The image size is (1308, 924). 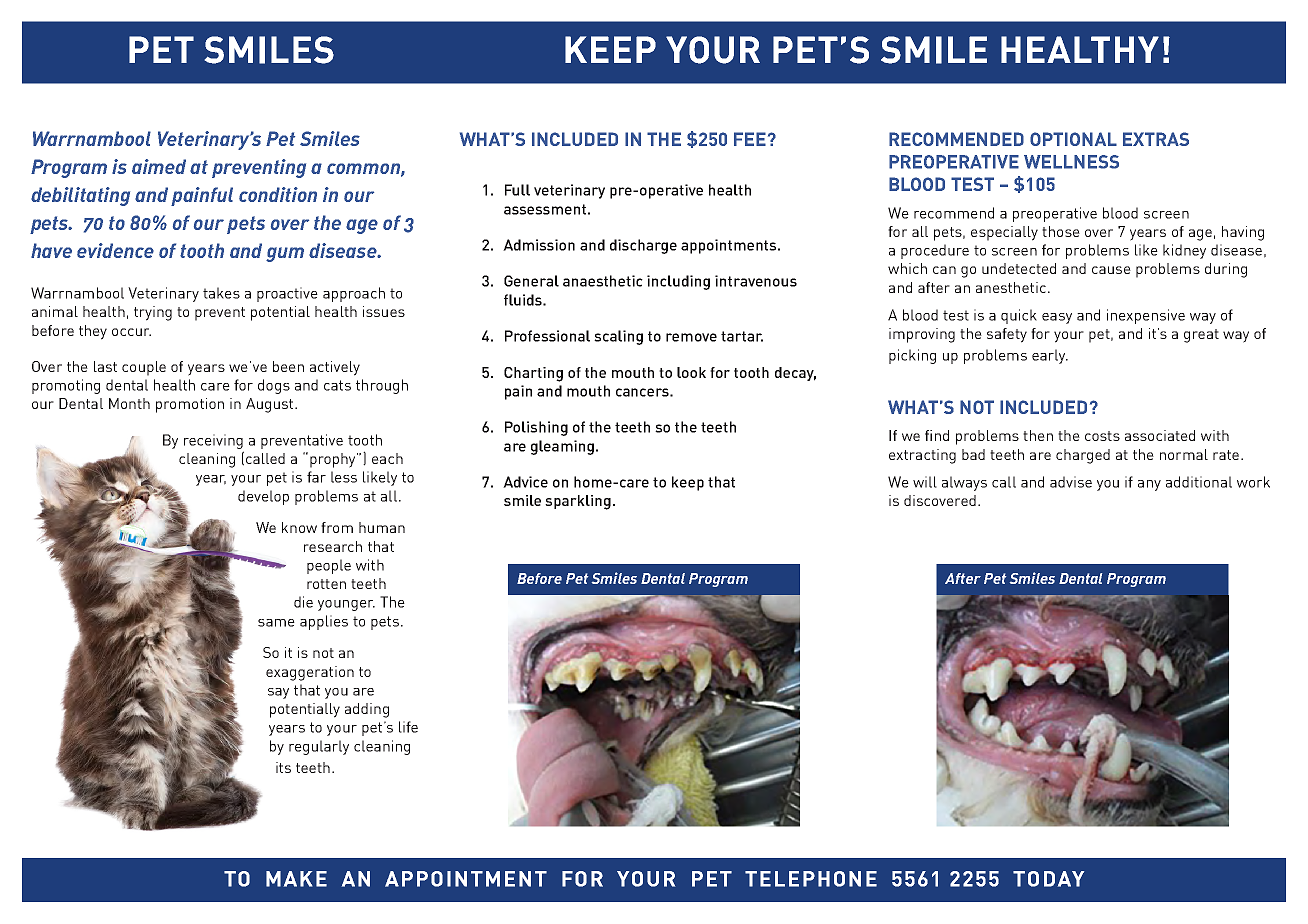 What do you see at coordinates (263, 497) in the screenshot?
I see `develop` at bounding box center [263, 497].
